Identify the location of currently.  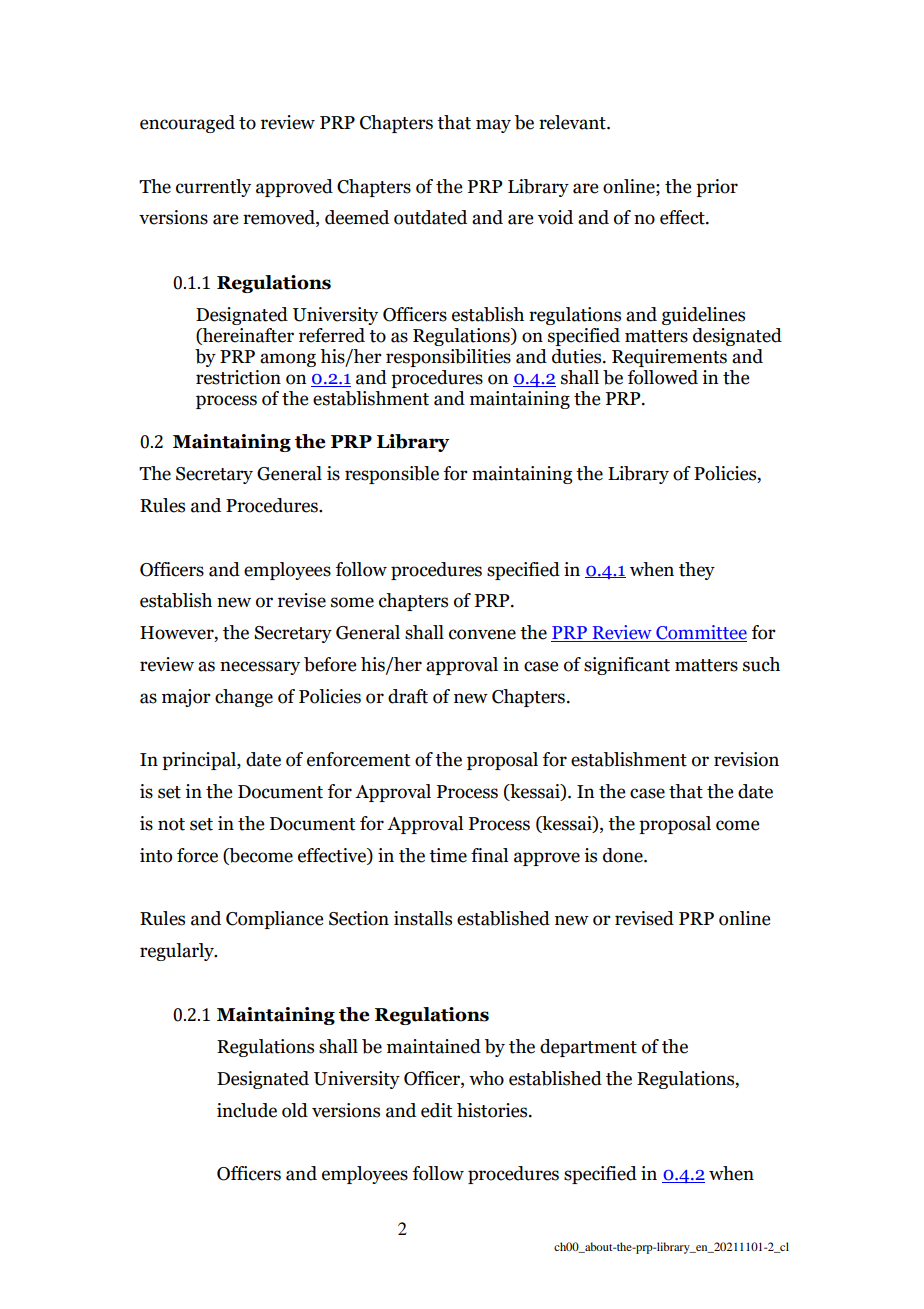
(213, 188).
